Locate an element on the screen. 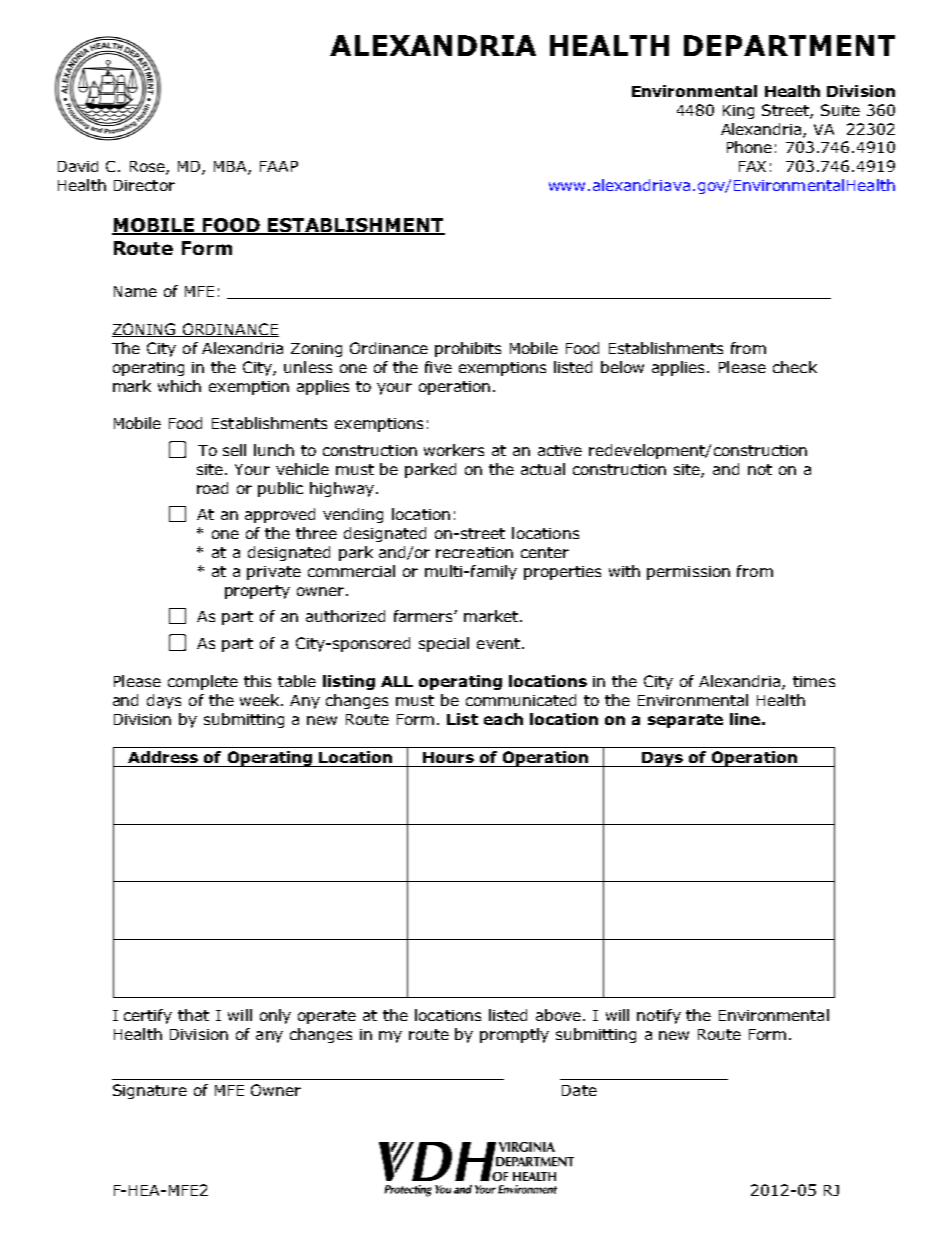  sell is located at coordinates (234, 450).
